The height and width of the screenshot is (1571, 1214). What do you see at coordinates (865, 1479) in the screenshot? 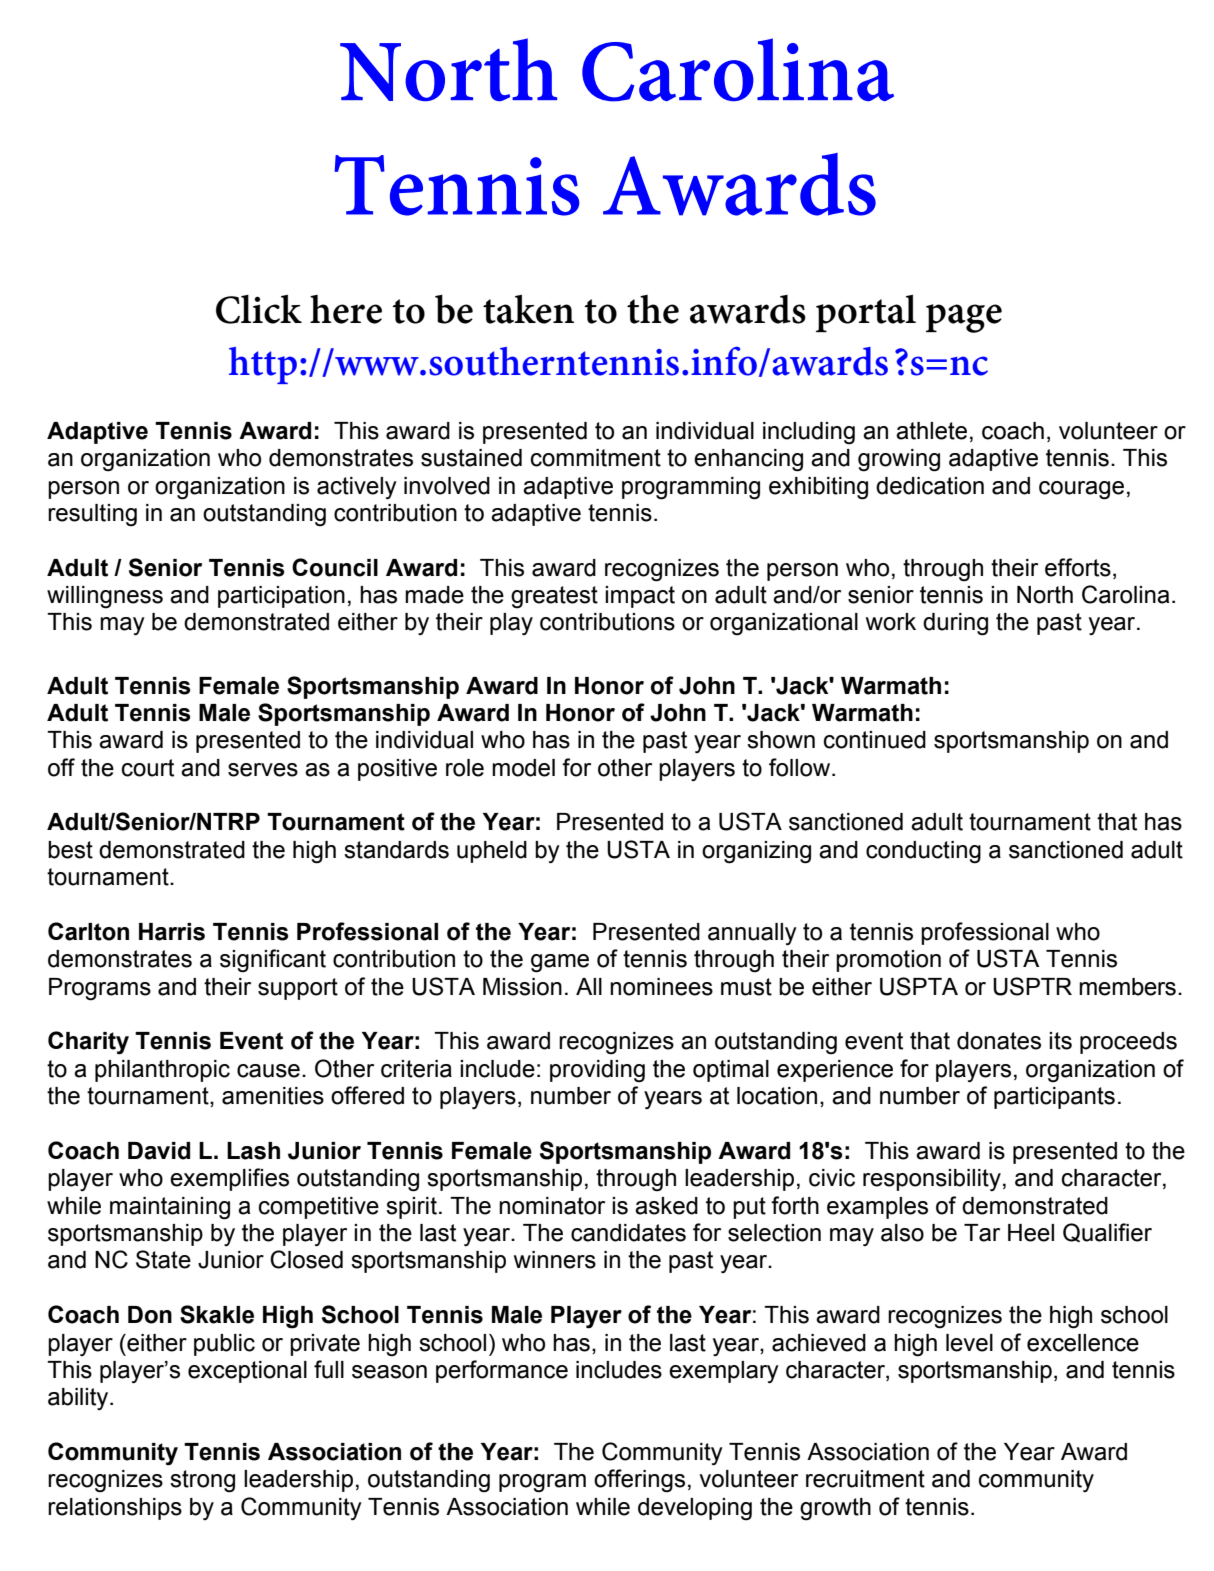
I see `recruitment` at bounding box center [865, 1479].
